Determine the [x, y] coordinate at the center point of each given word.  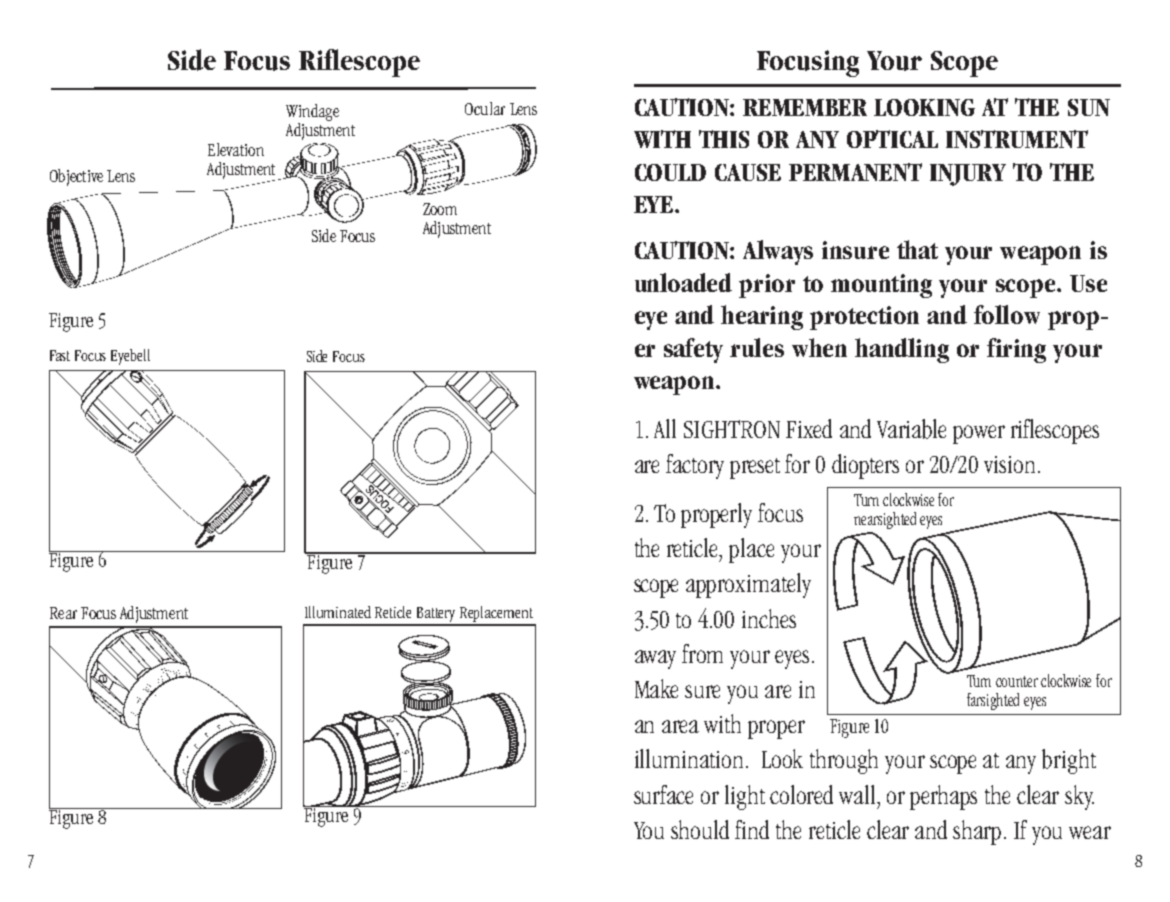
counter [1017, 681]
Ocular [485, 108]
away [655, 659]
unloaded [683, 282]
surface [663, 794]
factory [695, 466]
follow [1007, 314]
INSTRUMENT [1017, 139]
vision [1011, 464]
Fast [60, 355]
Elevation [236, 149]
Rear [63, 613]
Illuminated [338, 612]
